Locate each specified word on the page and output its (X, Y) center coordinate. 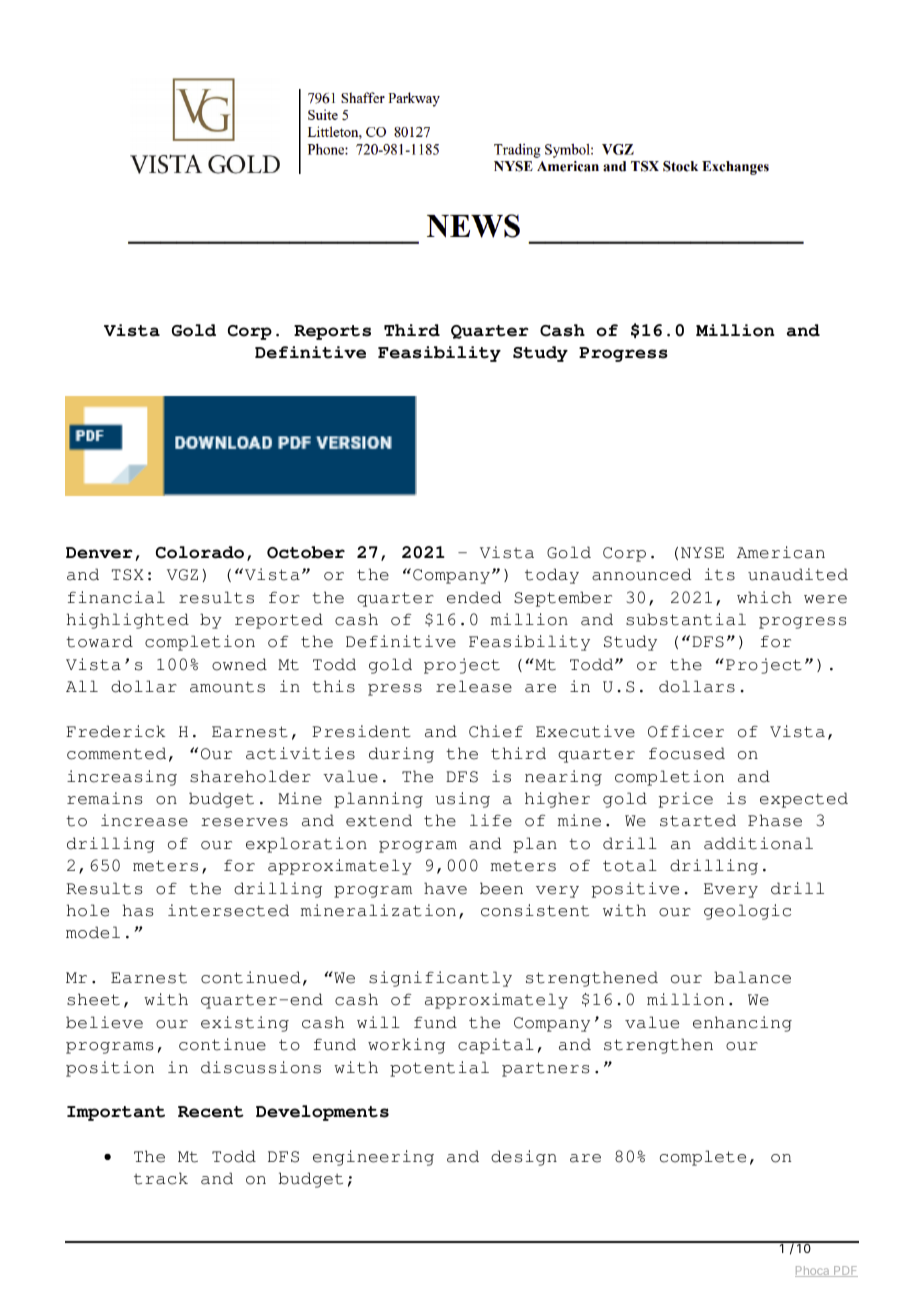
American (781, 552)
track (161, 1178)
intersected (228, 910)
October (306, 552)
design (524, 1158)
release (474, 686)
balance (752, 977)
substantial (686, 619)
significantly (440, 979)
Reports (332, 332)
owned (239, 664)
